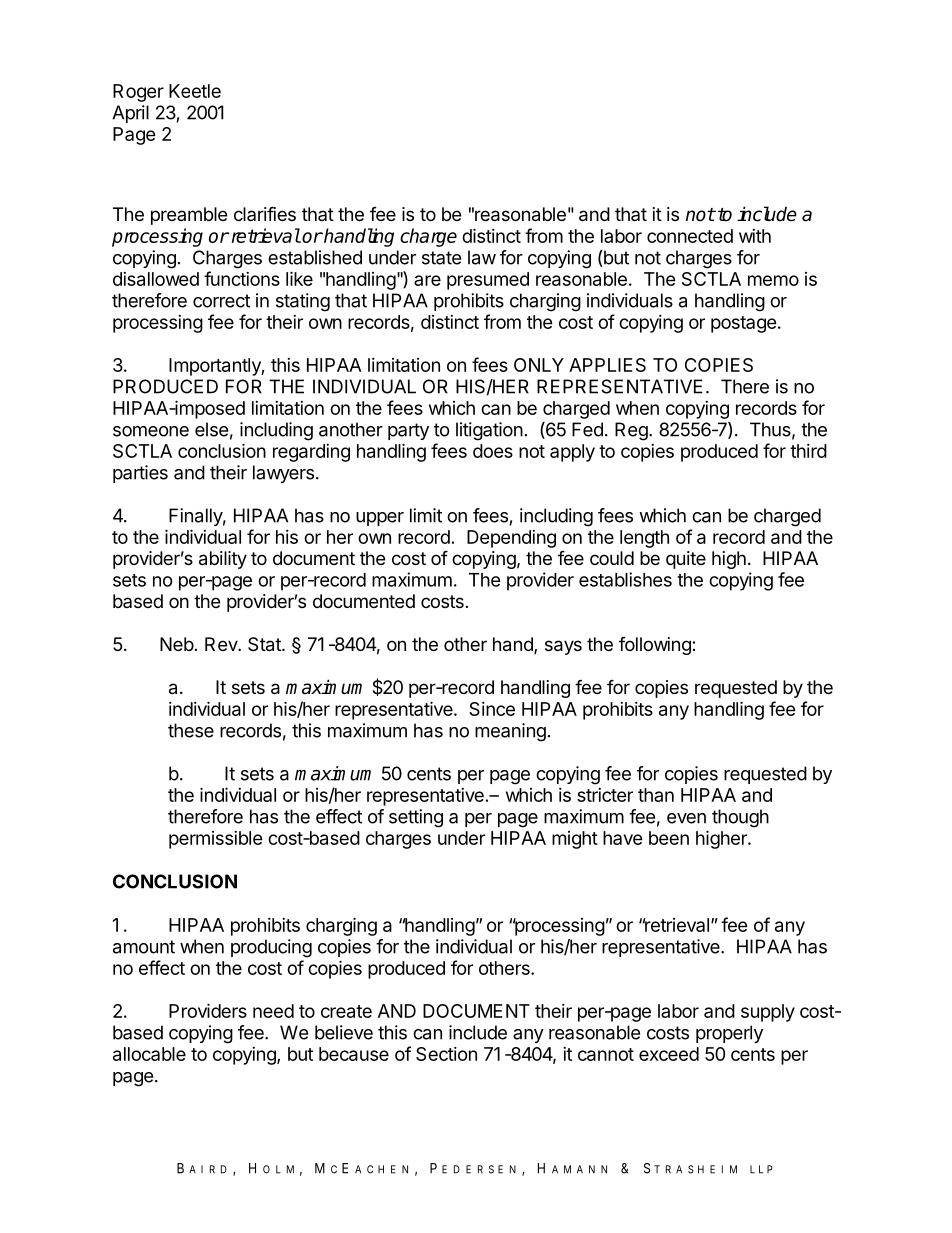 This screenshot has width=952, height=1233. What do you see at coordinates (761, 1169) in the screenshot?
I see `LLP` at bounding box center [761, 1169].
